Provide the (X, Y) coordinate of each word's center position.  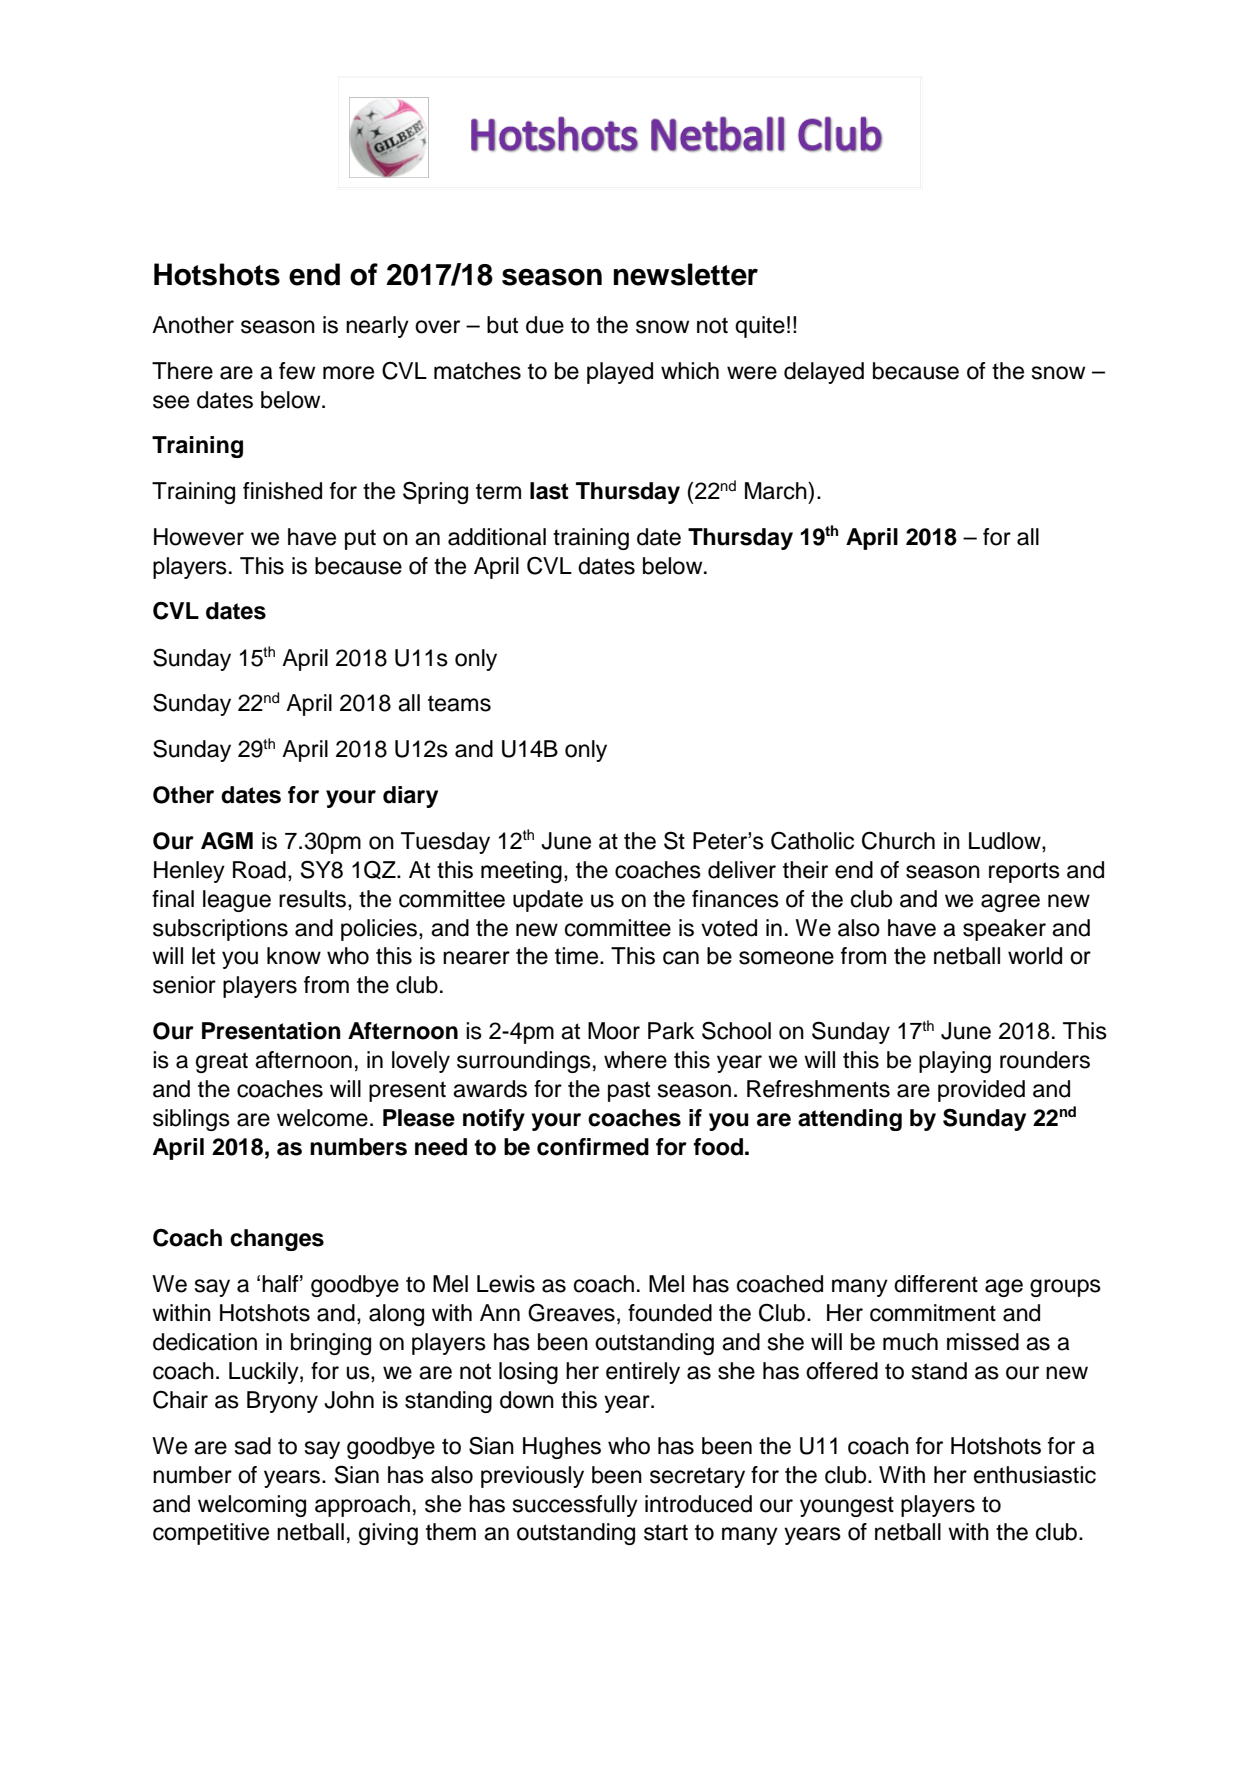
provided (981, 1091)
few (297, 371)
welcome (322, 1118)
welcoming (252, 1506)
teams (459, 703)
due (545, 325)
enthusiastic (1035, 1475)
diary (410, 797)
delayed (824, 373)
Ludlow (1006, 841)
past (629, 1091)
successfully (575, 1506)
